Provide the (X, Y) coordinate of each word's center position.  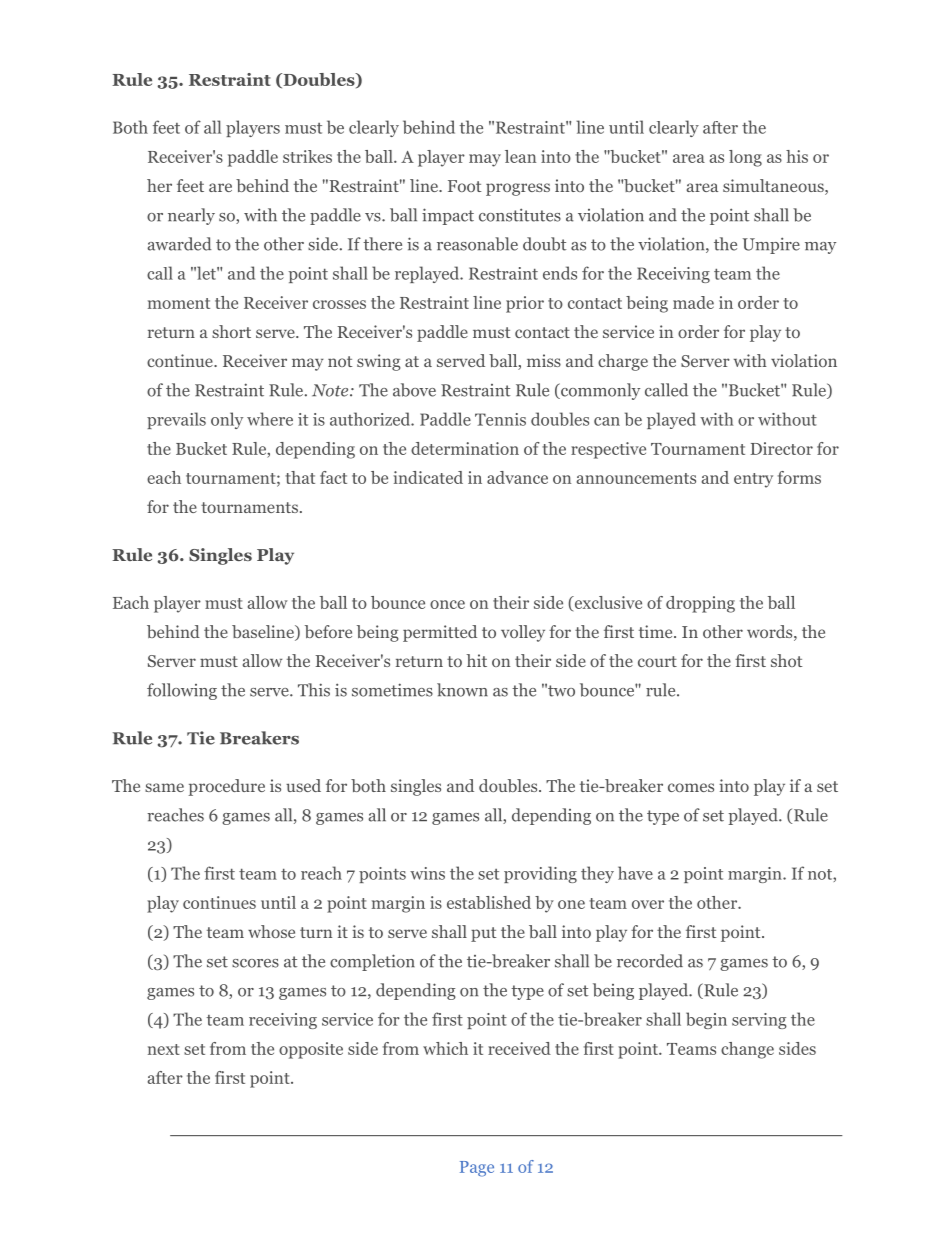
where (270, 419)
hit (477, 660)
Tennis (500, 419)
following (182, 691)
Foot (465, 186)
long (745, 158)
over (648, 904)
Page (477, 1169)
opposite (311, 1050)
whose (271, 931)
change (747, 1050)
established (489, 902)
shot (787, 660)
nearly (191, 216)
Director (781, 448)
